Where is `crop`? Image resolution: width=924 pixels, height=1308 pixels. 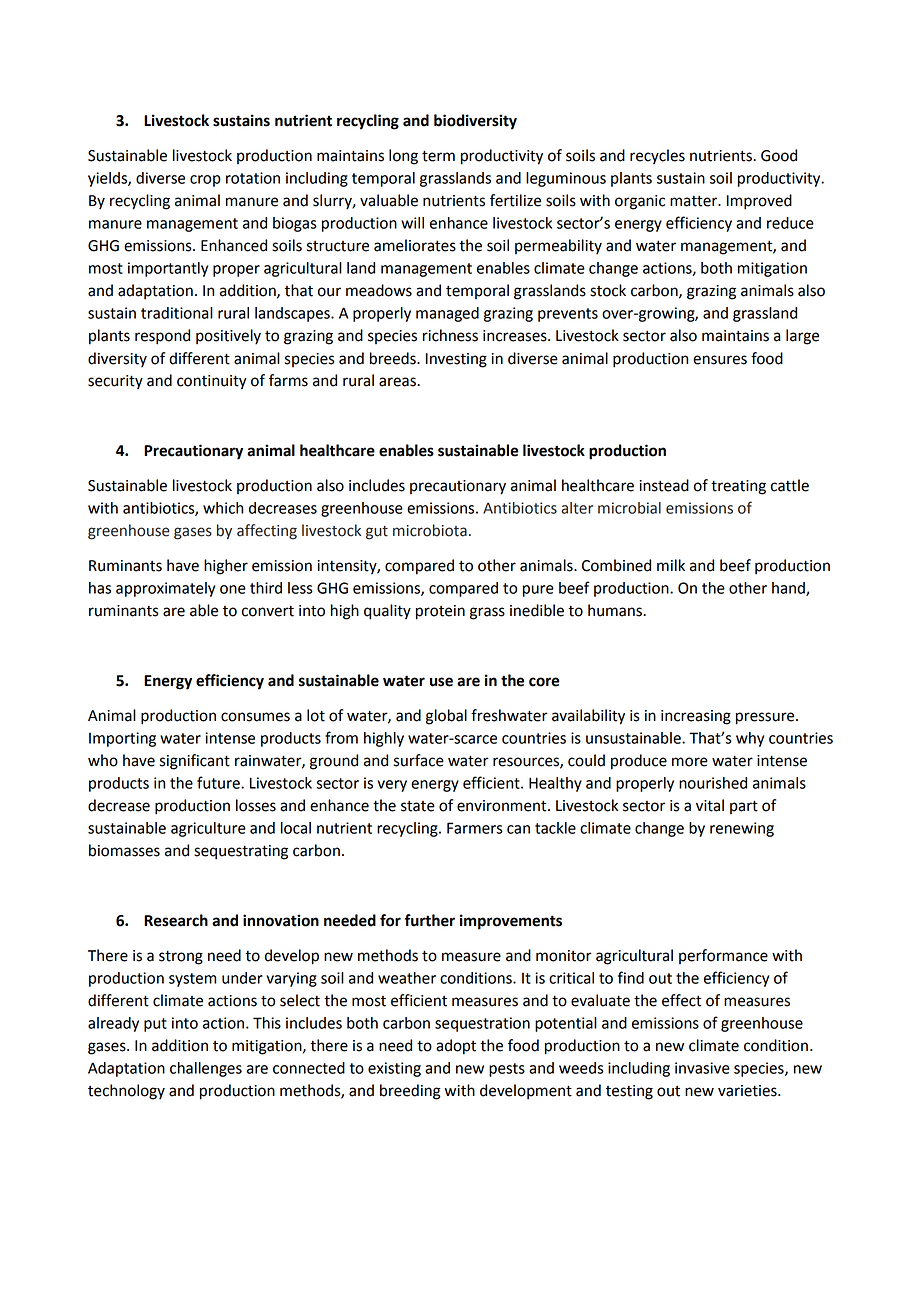 crop is located at coordinates (205, 181).
